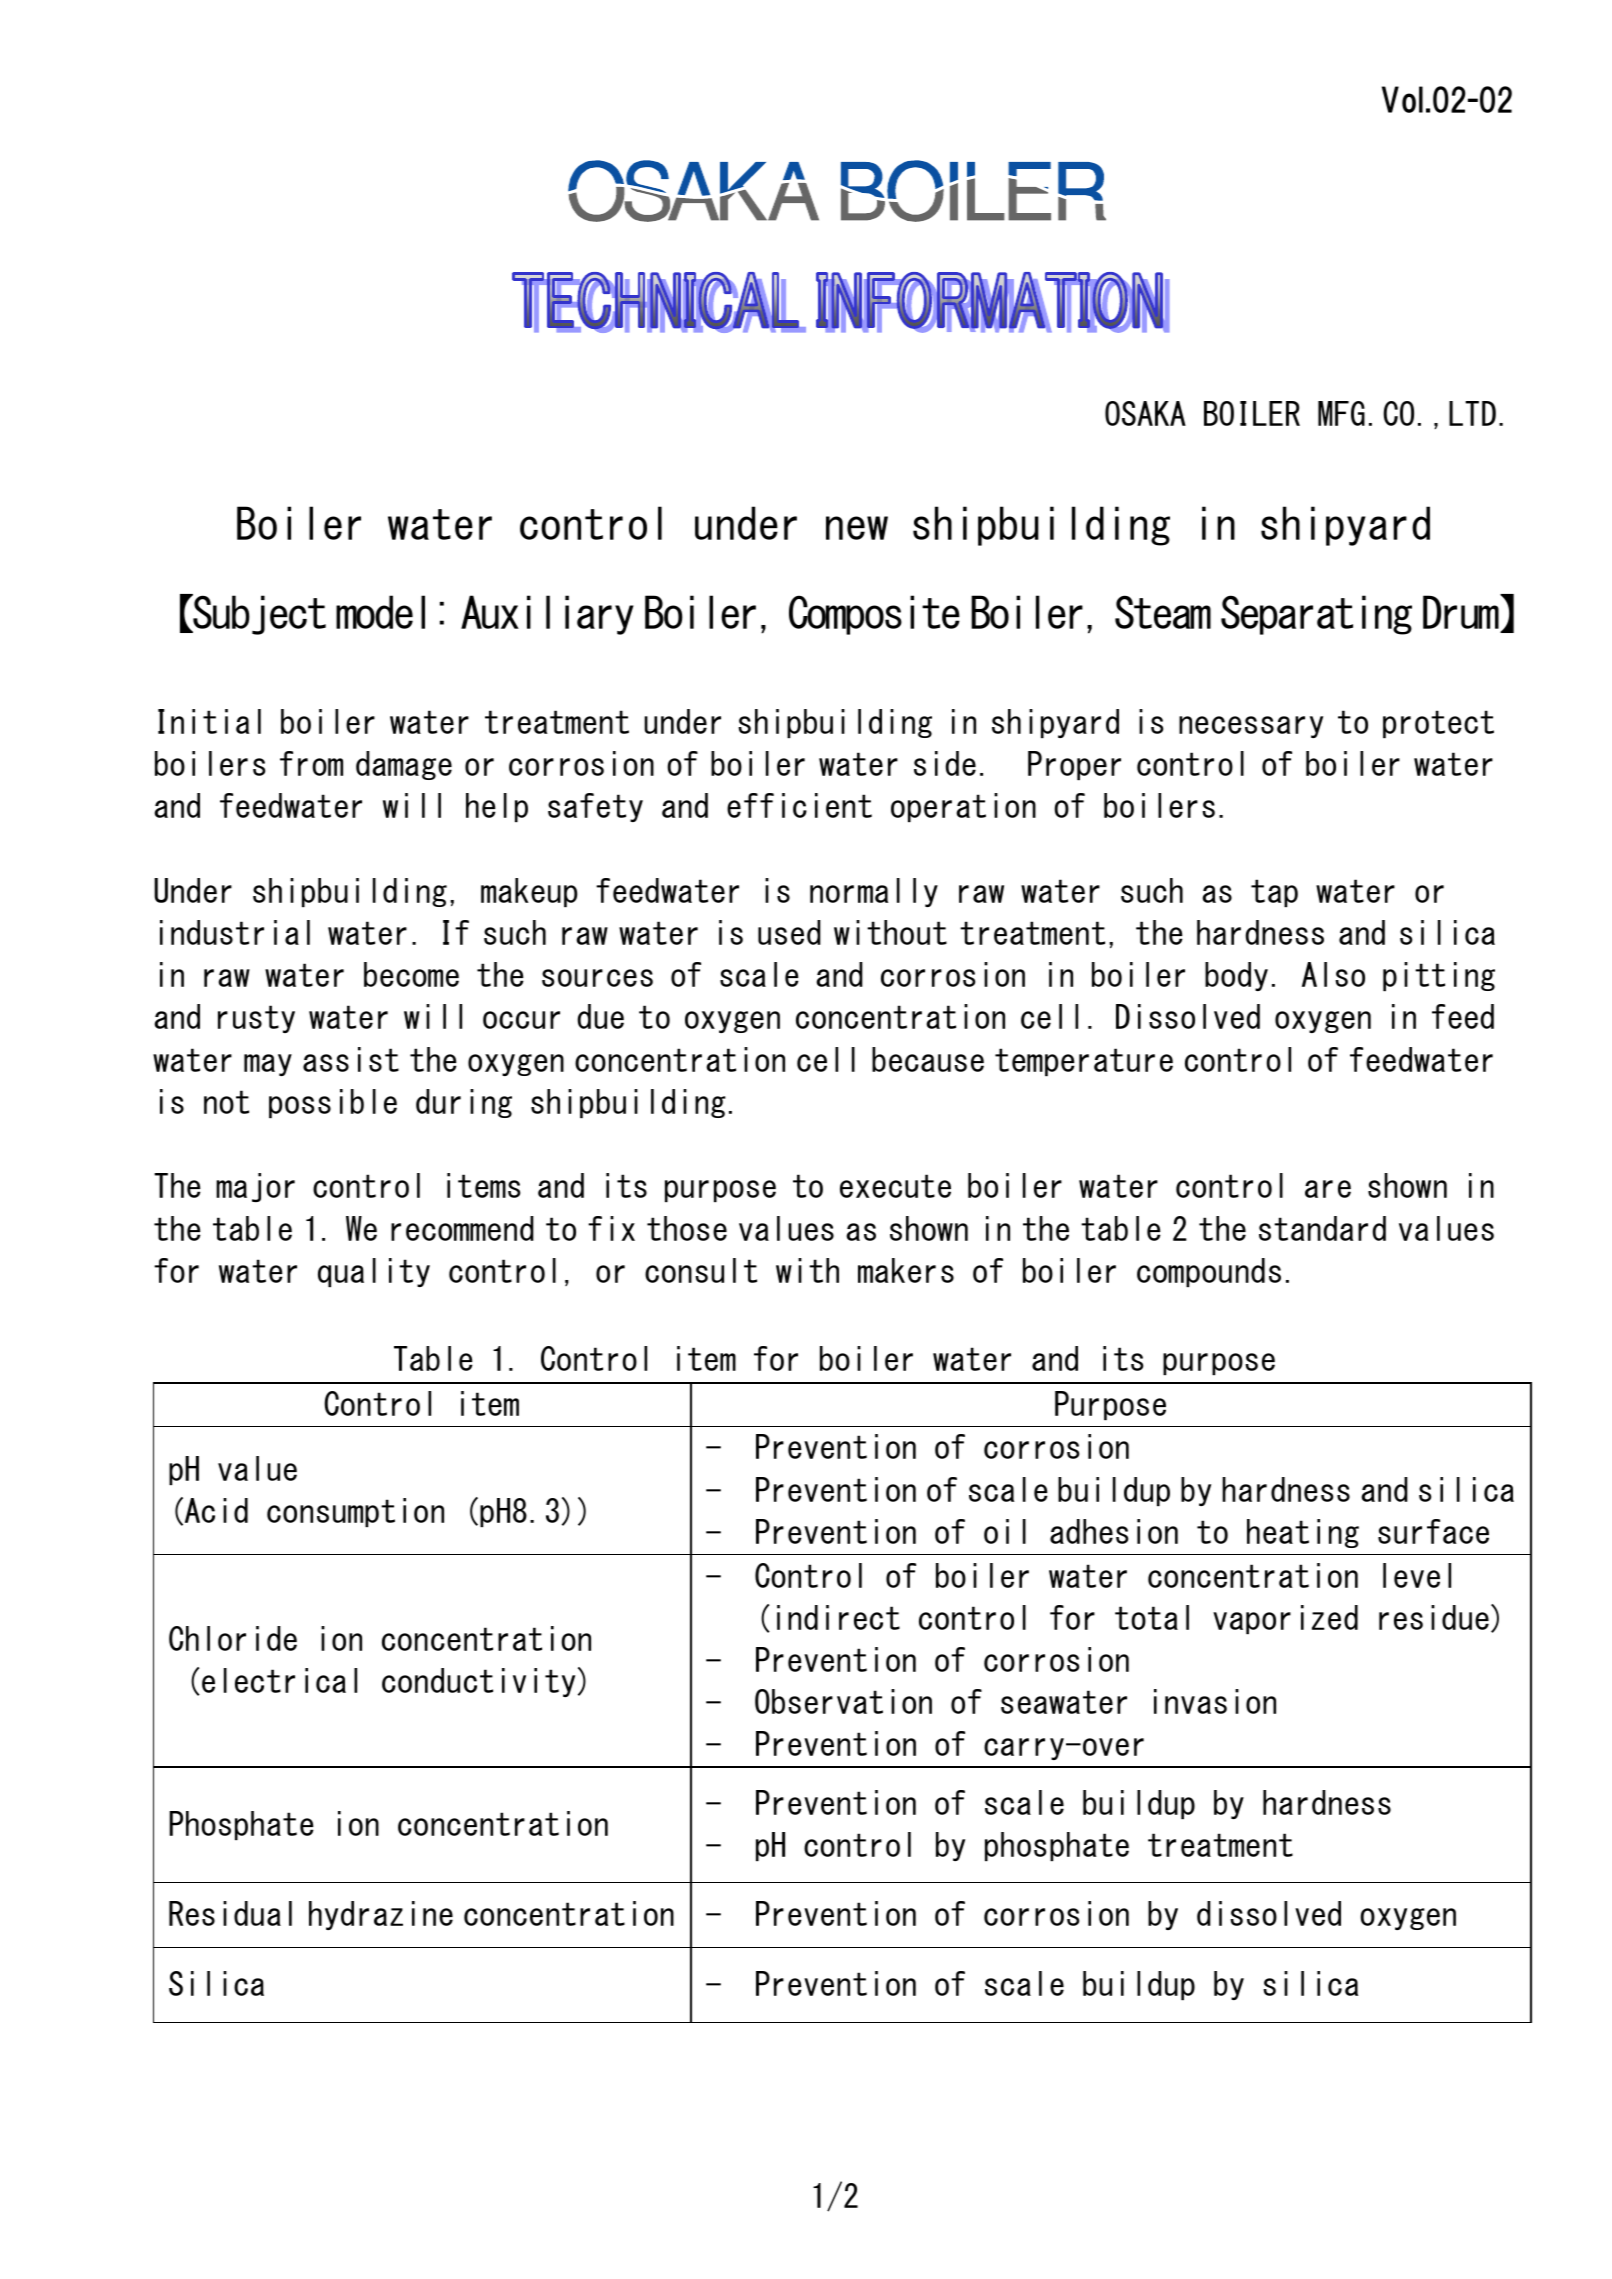 The width and height of the screenshot is (1612, 2279). Describe the element at coordinates (799, 805) in the screenshot. I see `efficient` at that location.
